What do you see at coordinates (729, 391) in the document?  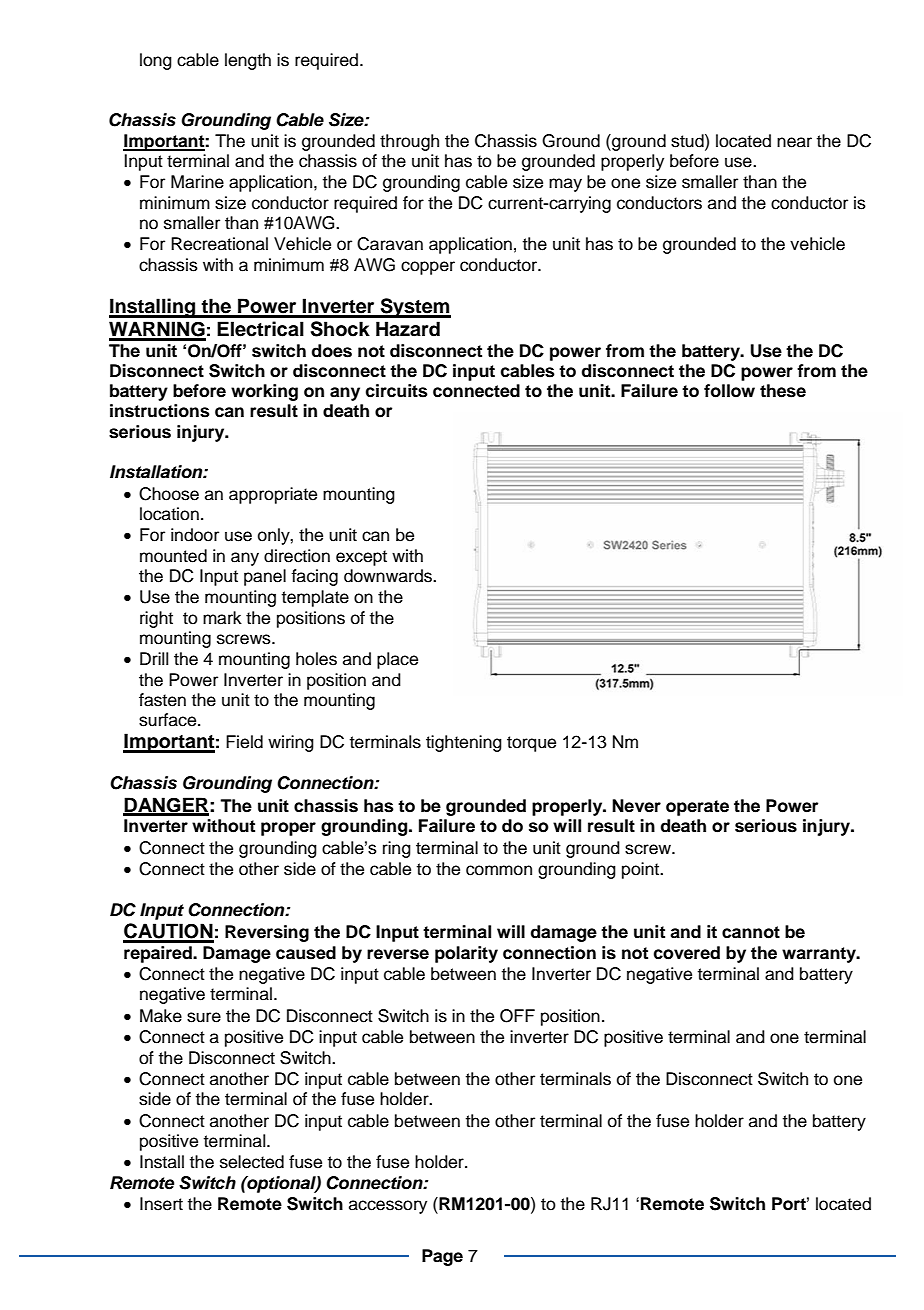 I see `follow` at bounding box center [729, 391].
